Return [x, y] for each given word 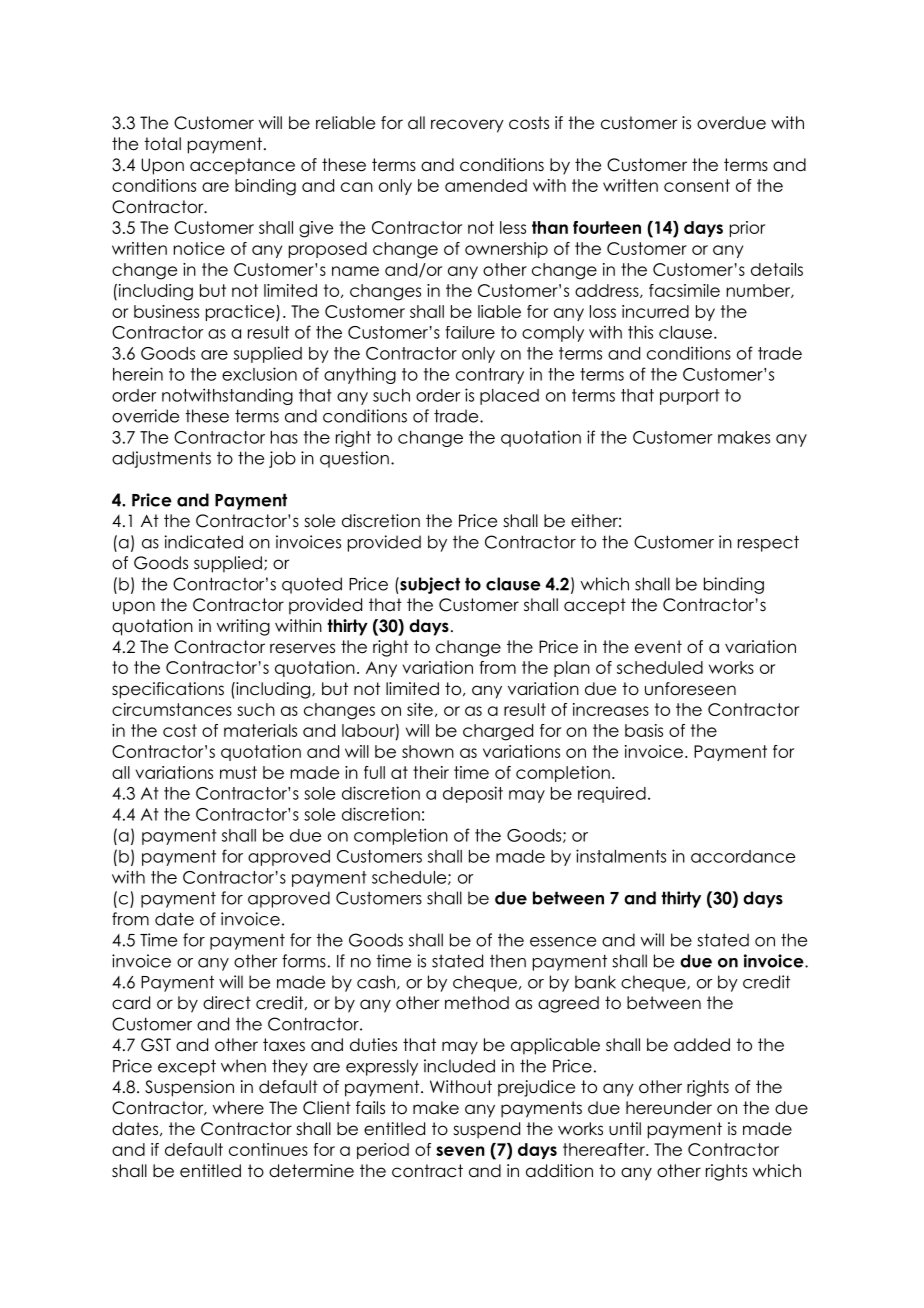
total [162, 144]
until [625, 1129]
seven [460, 1151]
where [238, 1108]
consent [697, 185]
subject [429, 585]
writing [243, 627]
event [658, 647]
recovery [467, 126]
